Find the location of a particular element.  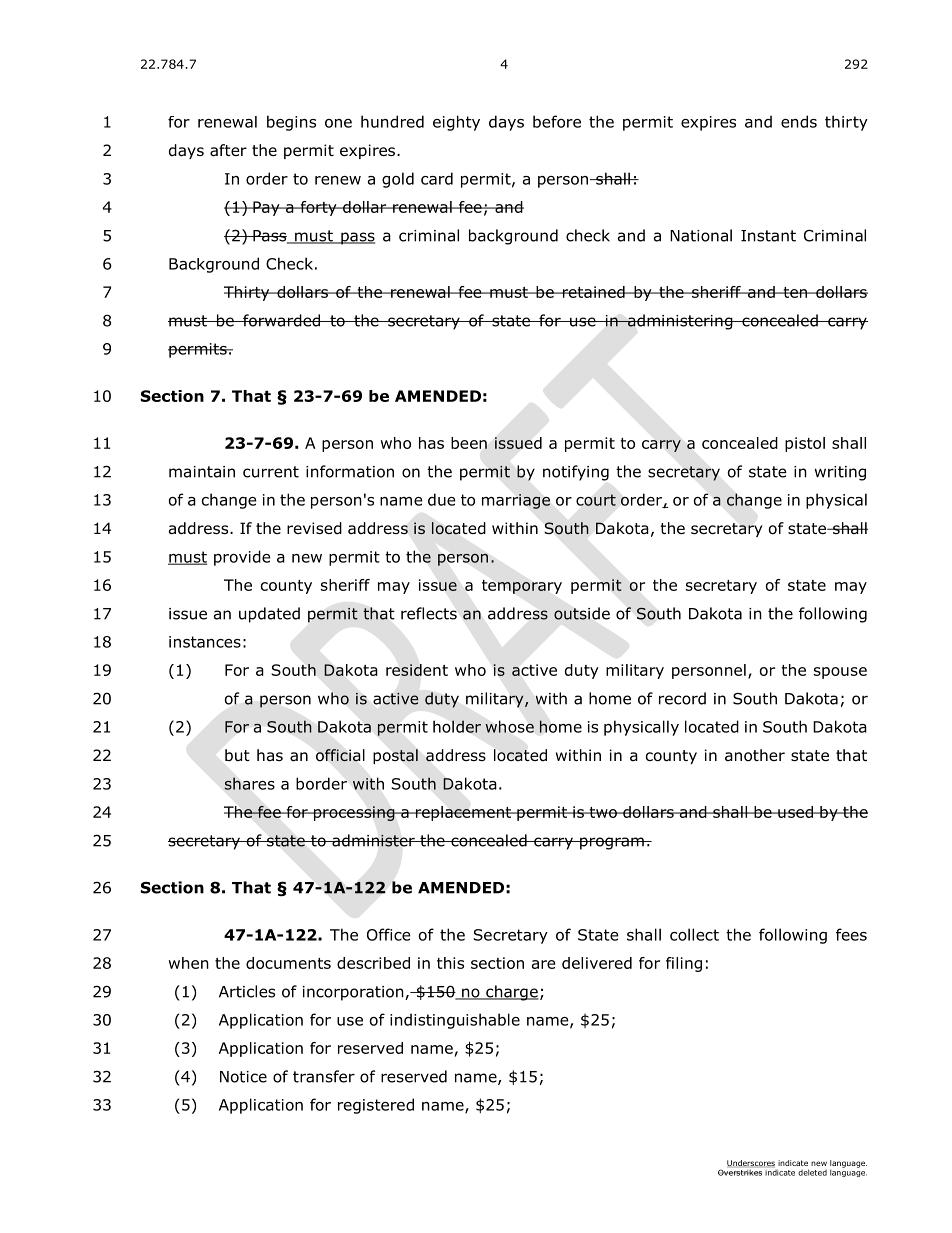

ends is located at coordinates (799, 121).
